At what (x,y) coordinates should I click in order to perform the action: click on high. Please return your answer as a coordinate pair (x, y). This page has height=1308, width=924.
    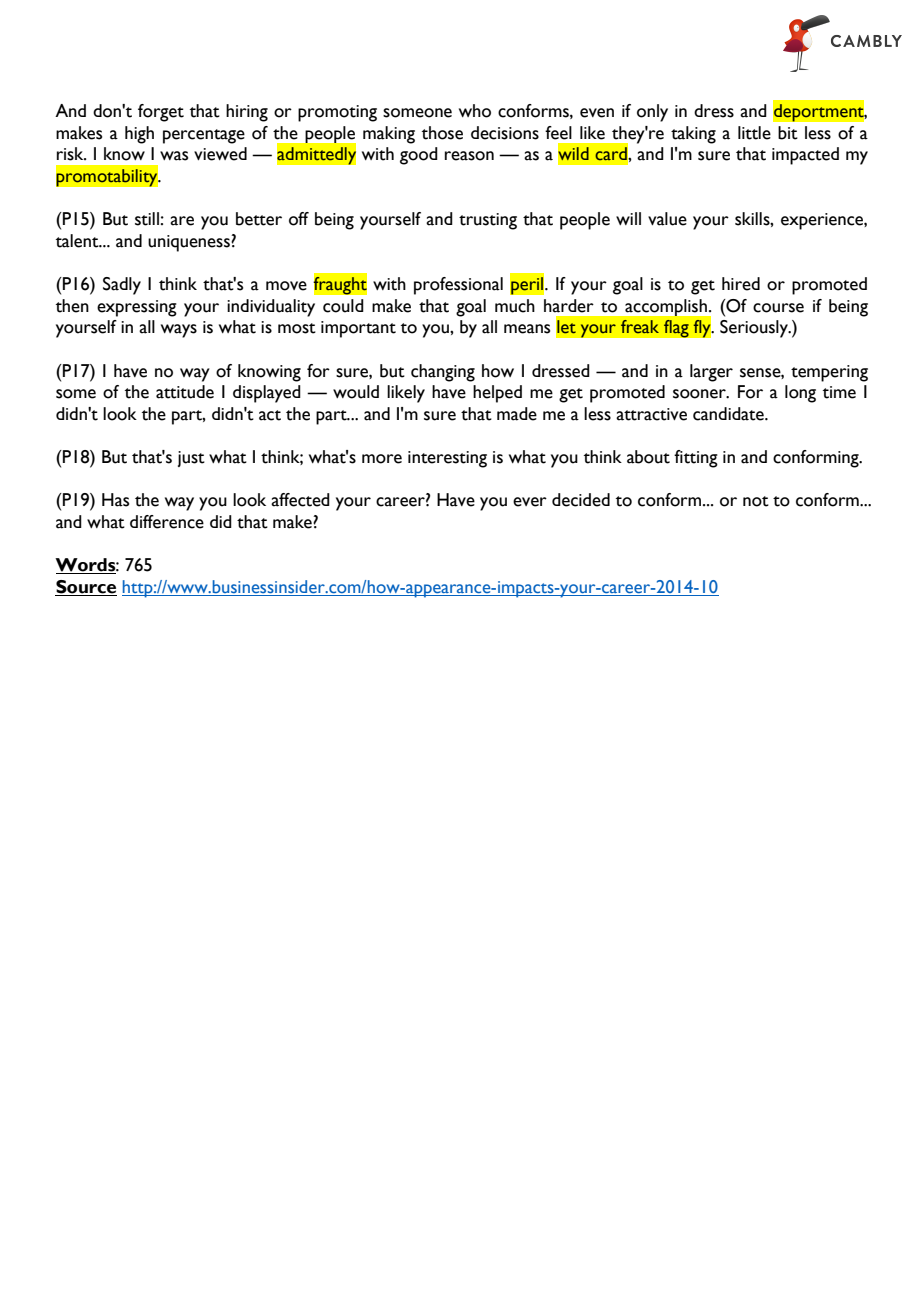
    Looking at the image, I should click on (139, 135).
